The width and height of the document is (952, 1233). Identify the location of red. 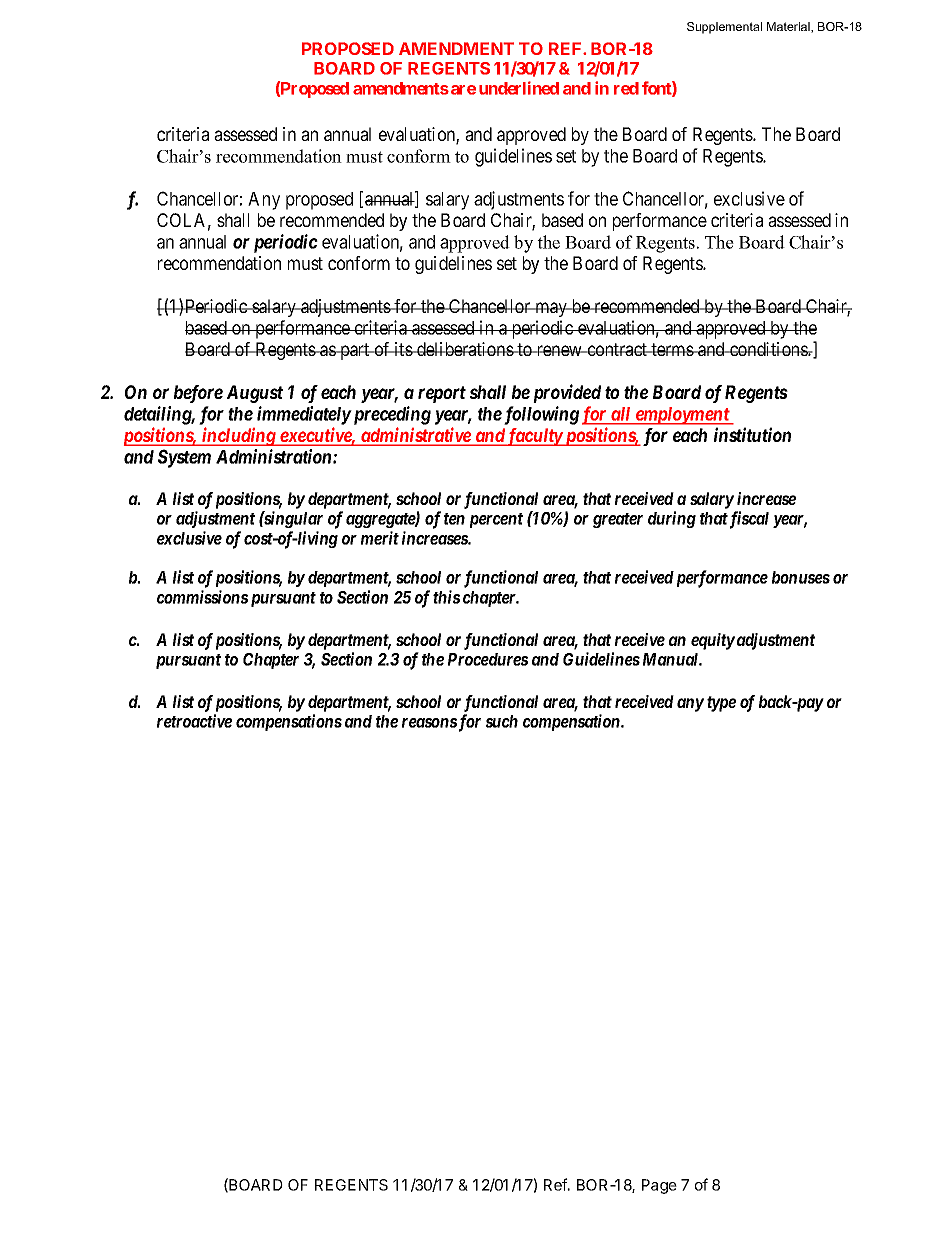
(626, 88).
